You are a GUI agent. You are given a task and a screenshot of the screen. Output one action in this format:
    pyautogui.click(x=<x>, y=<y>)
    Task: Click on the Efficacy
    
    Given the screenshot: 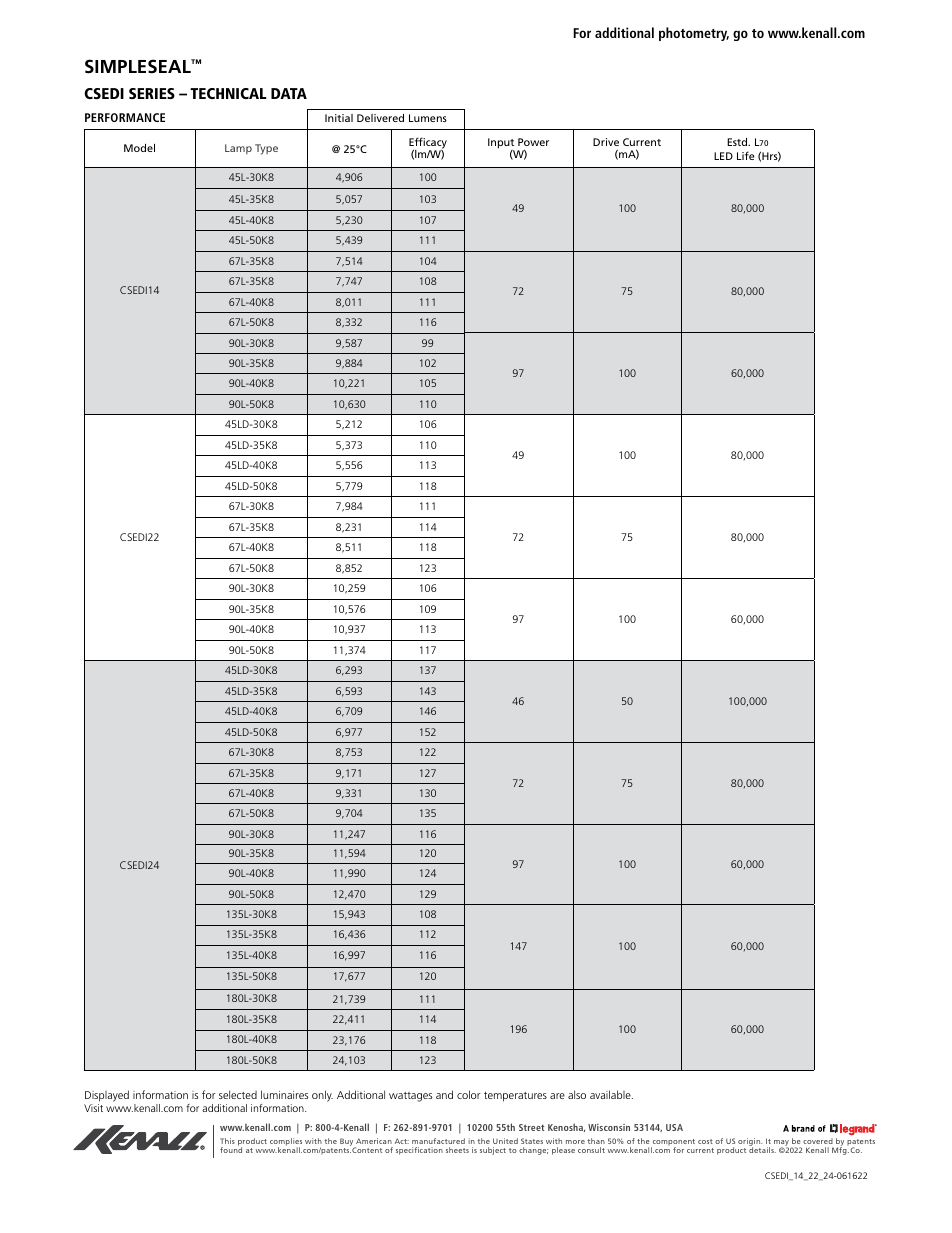 What is the action you would take?
    pyautogui.click(x=428, y=144)
